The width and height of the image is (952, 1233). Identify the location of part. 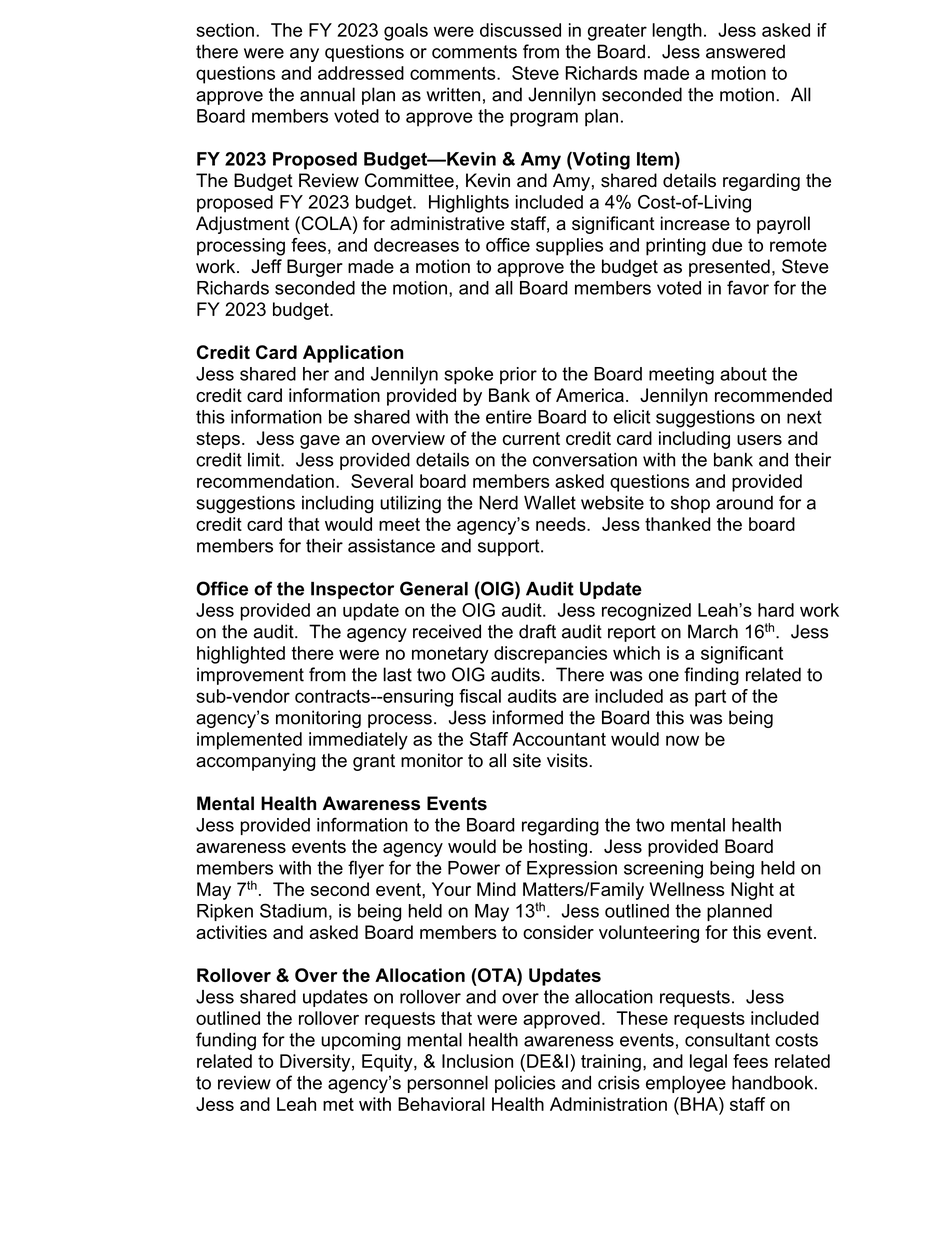
(710, 698).
